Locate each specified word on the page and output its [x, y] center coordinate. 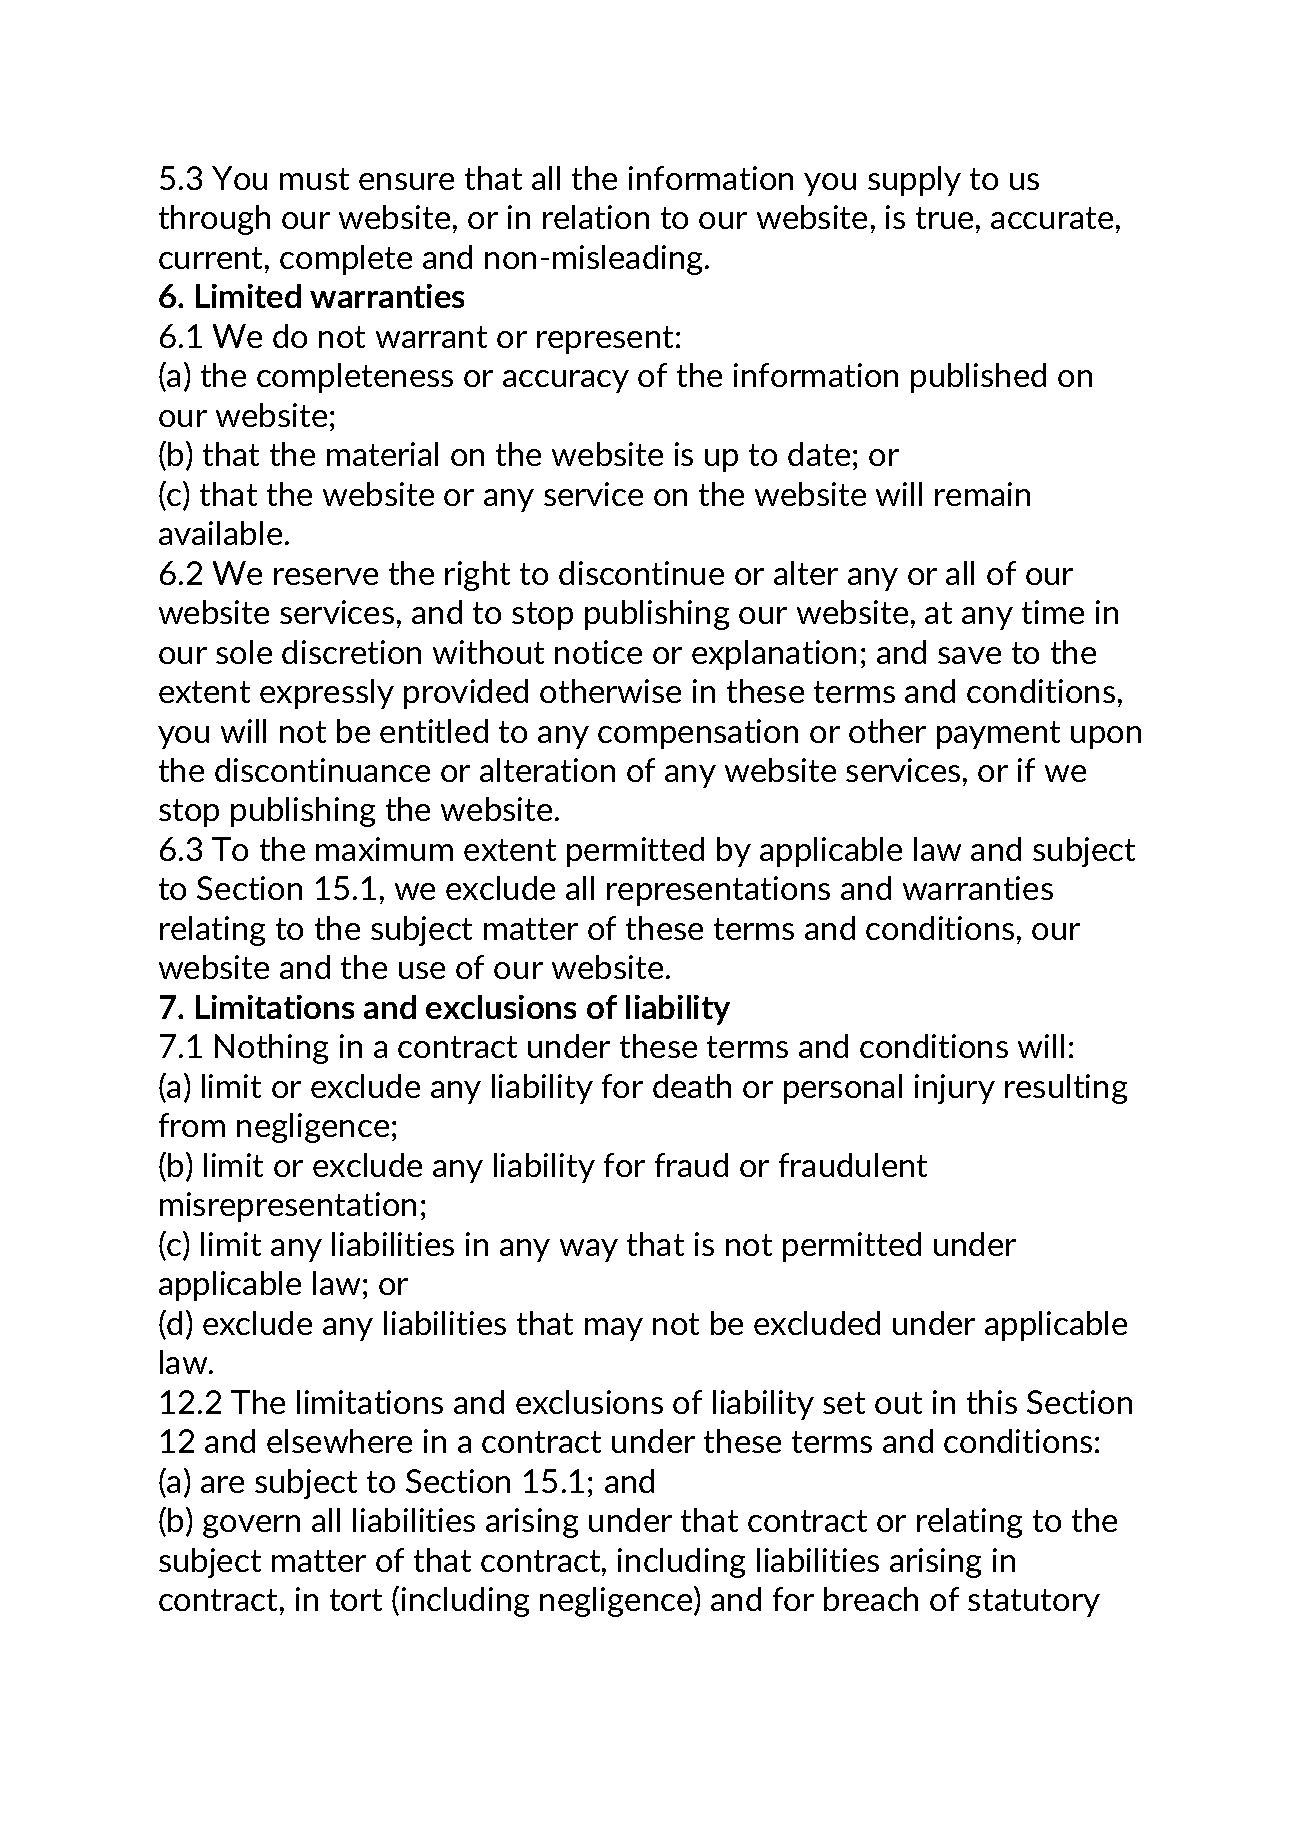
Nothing [271, 1049]
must [314, 179]
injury [955, 1089]
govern [251, 1526]
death [692, 1086]
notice [598, 652]
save [969, 655]
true [944, 218]
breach [871, 1599]
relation [596, 217]
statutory [1034, 1603]
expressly [327, 694]
